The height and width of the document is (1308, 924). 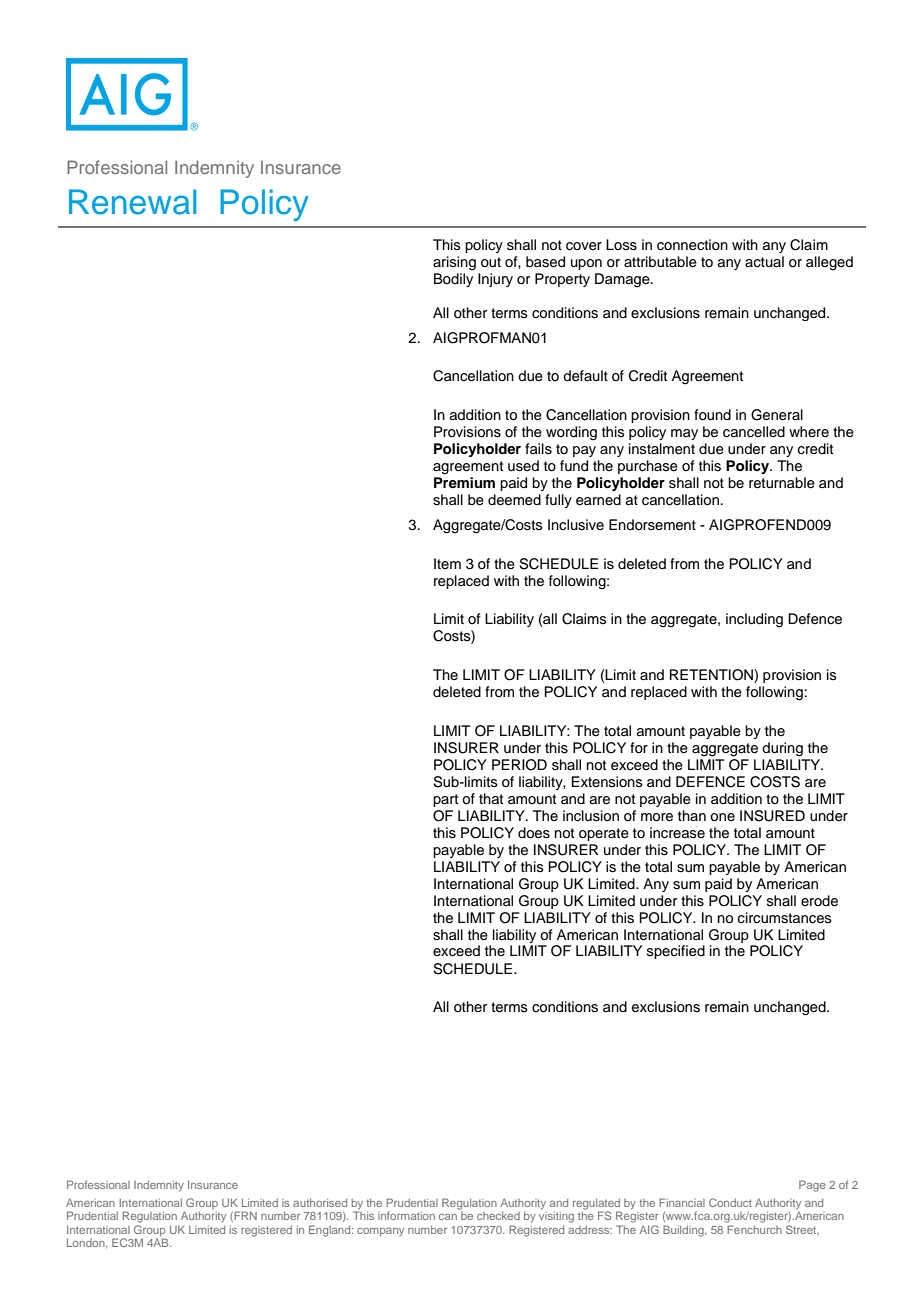 What do you see at coordinates (519, 765) in the document?
I see `PERIOD` at bounding box center [519, 765].
